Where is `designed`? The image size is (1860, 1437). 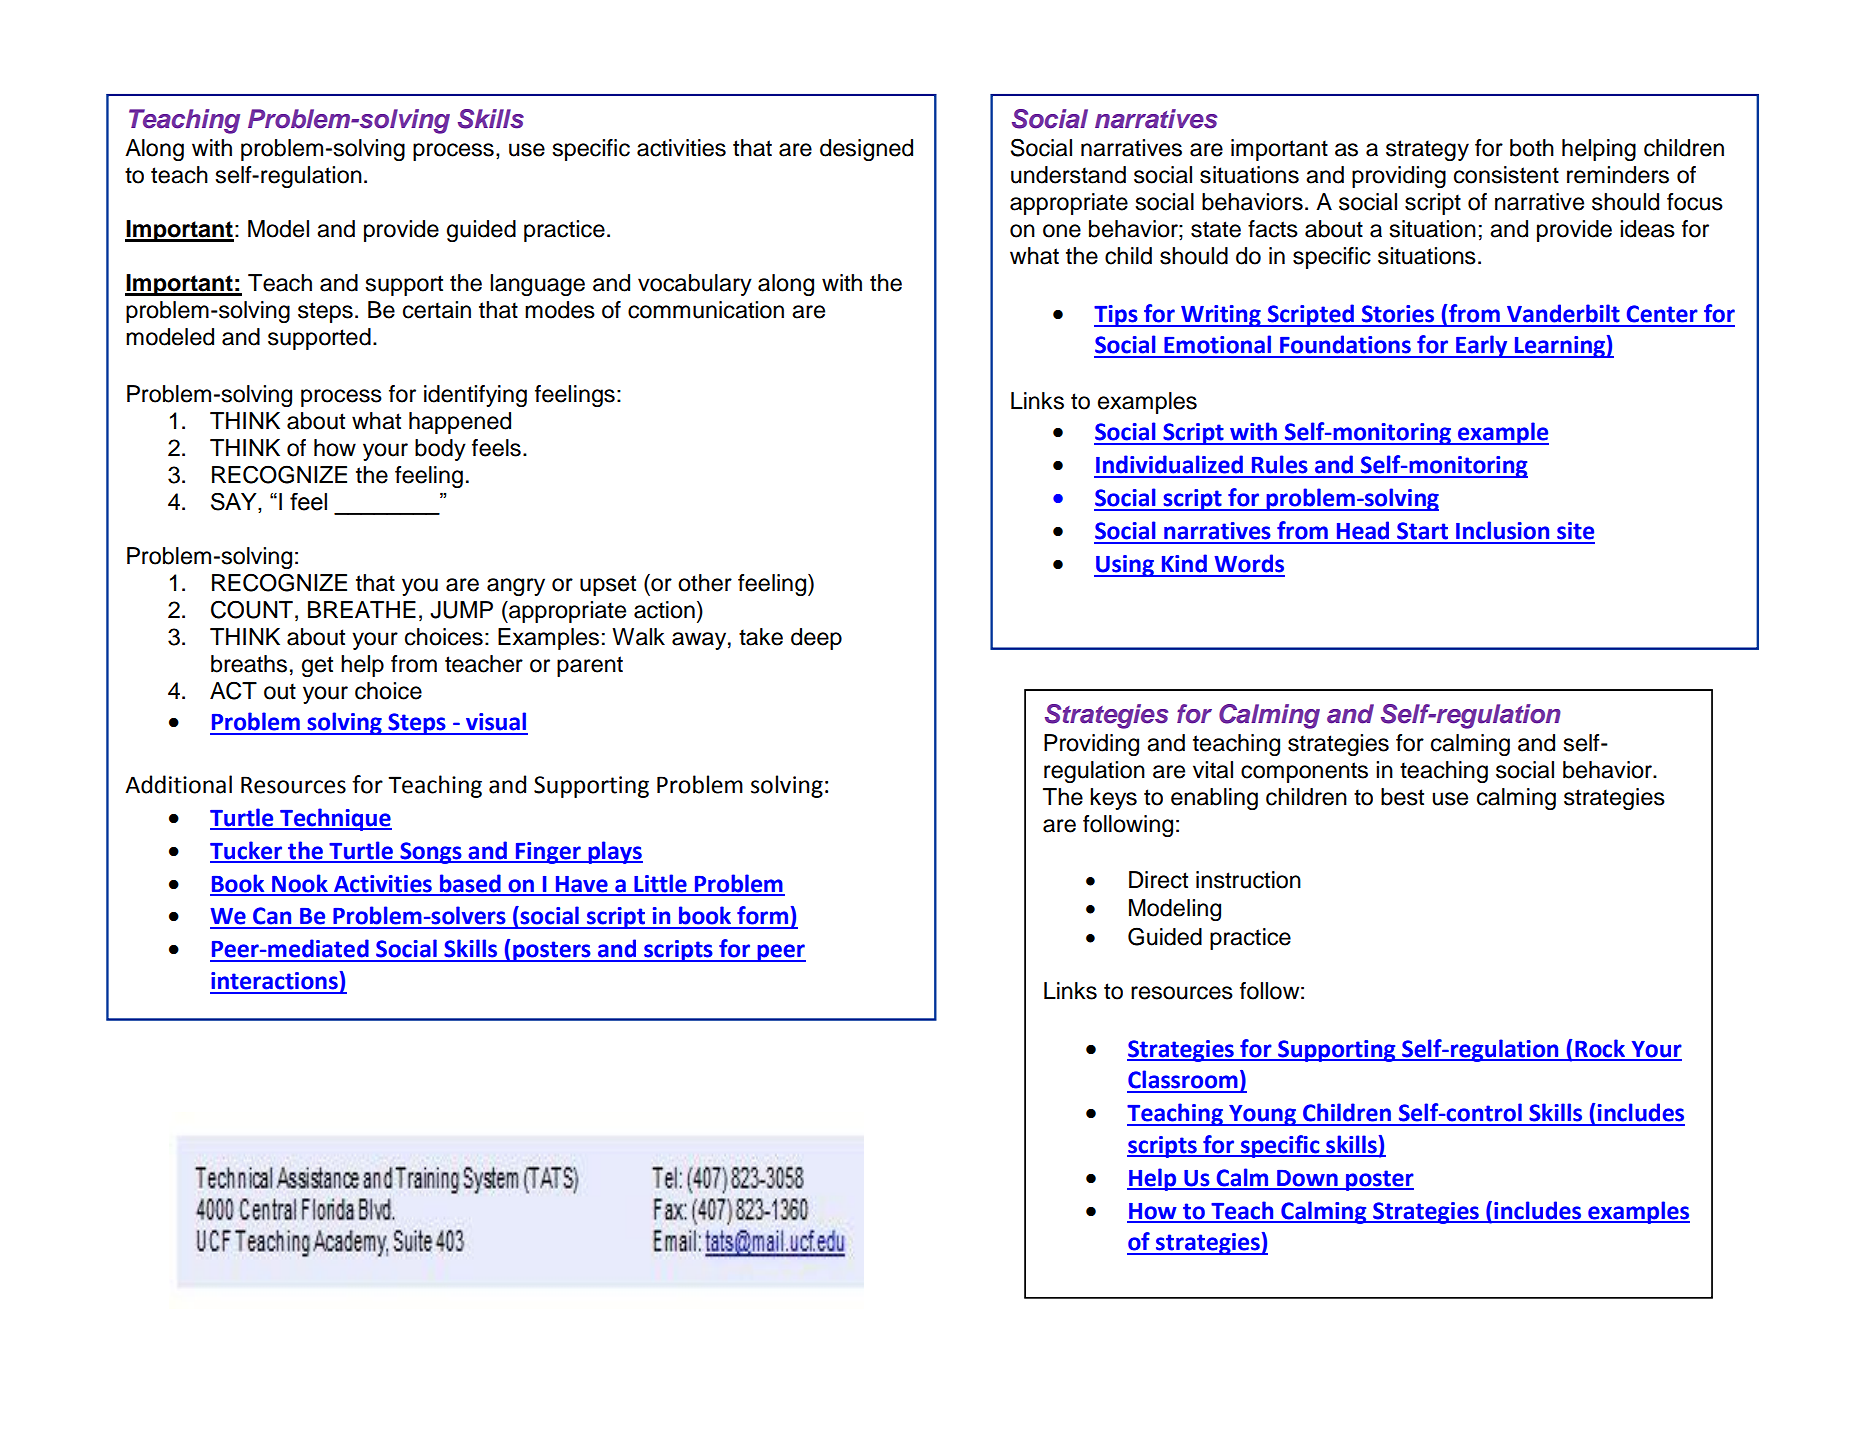
designed is located at coordinates (866, 150).
